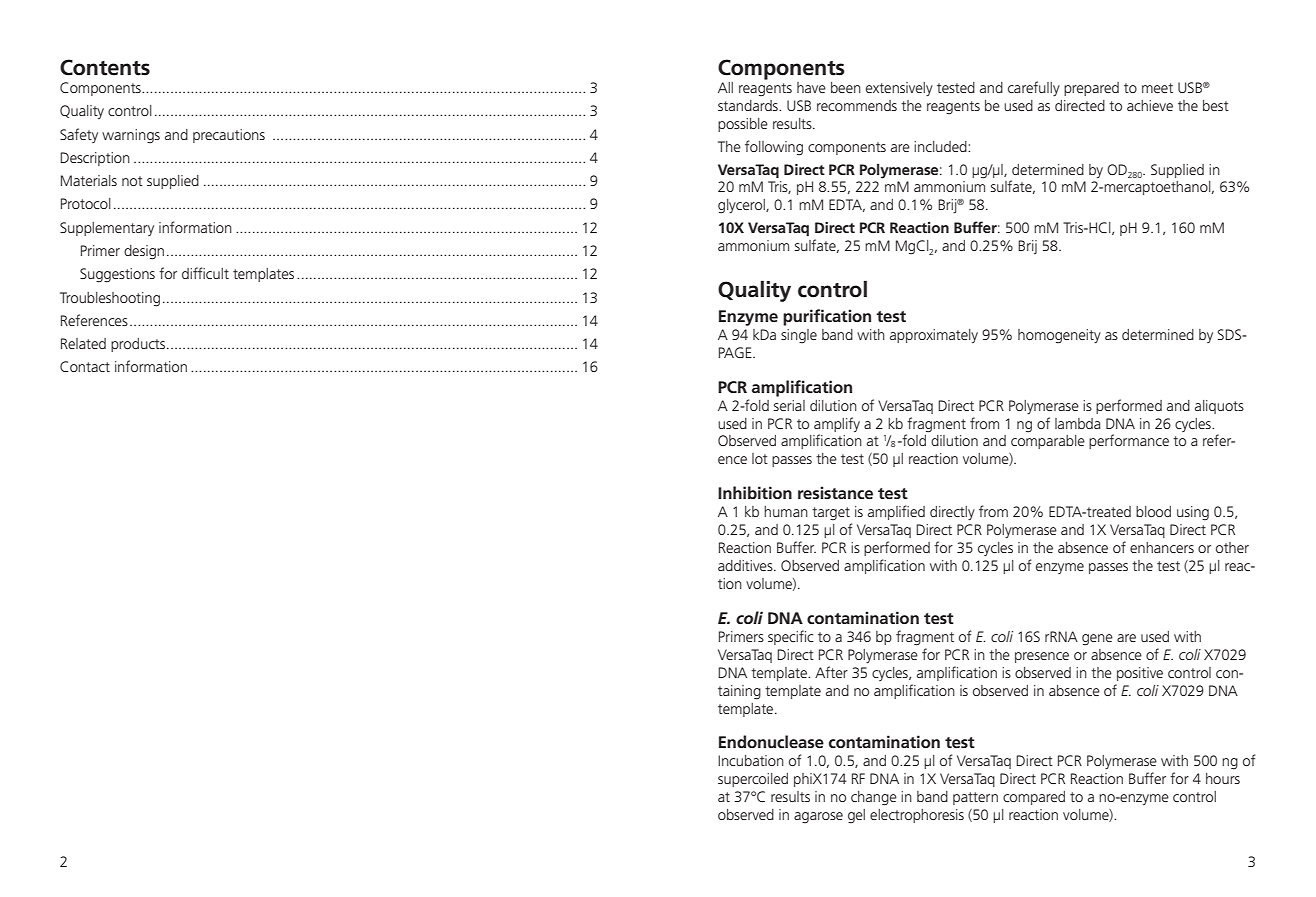 This screenshot has height=897, width=1316. I want to click on agarose, so click(818, 818).
